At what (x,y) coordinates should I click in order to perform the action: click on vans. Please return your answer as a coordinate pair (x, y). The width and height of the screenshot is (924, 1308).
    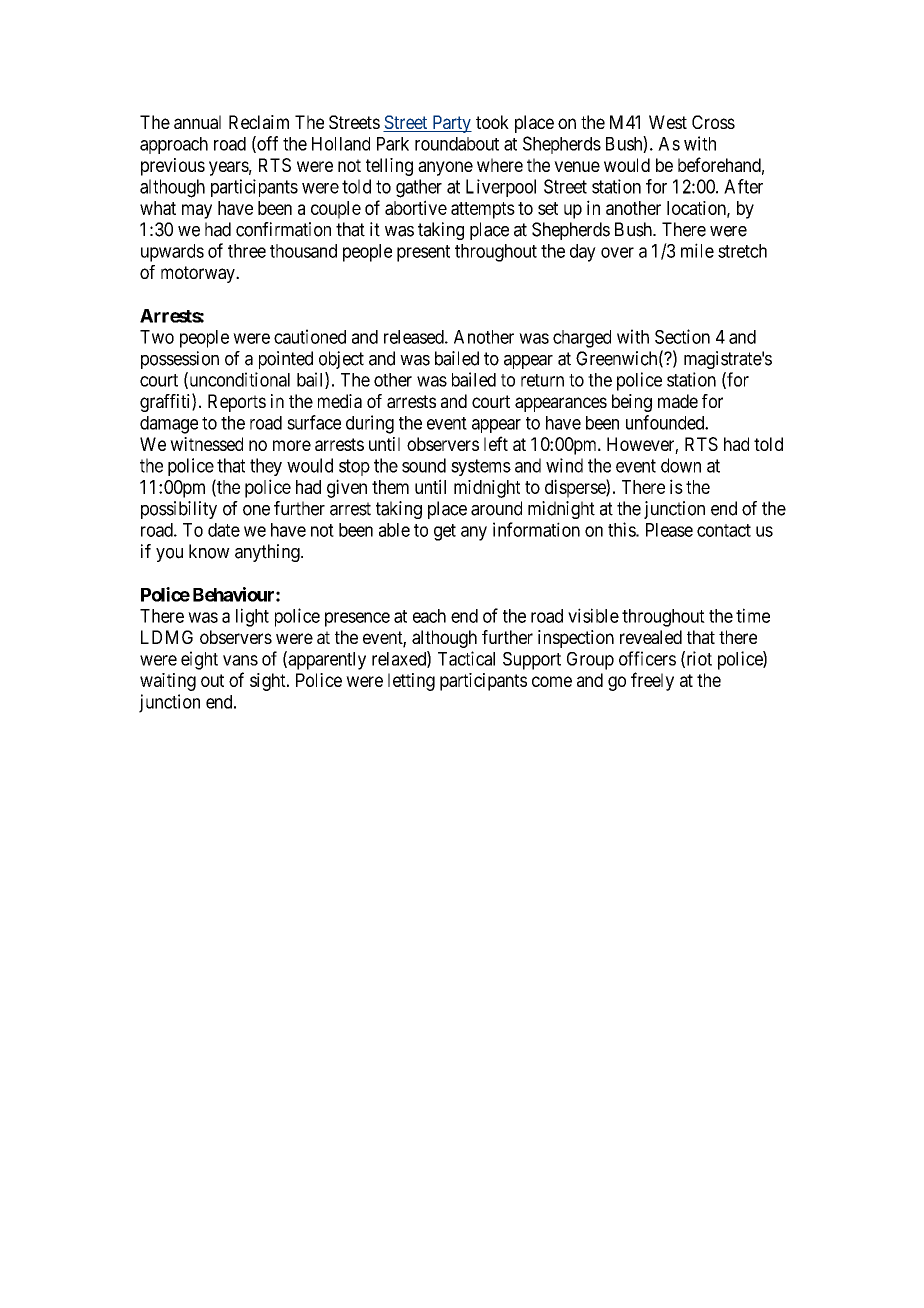
    Looking at the image, I should click on (240, 660).
